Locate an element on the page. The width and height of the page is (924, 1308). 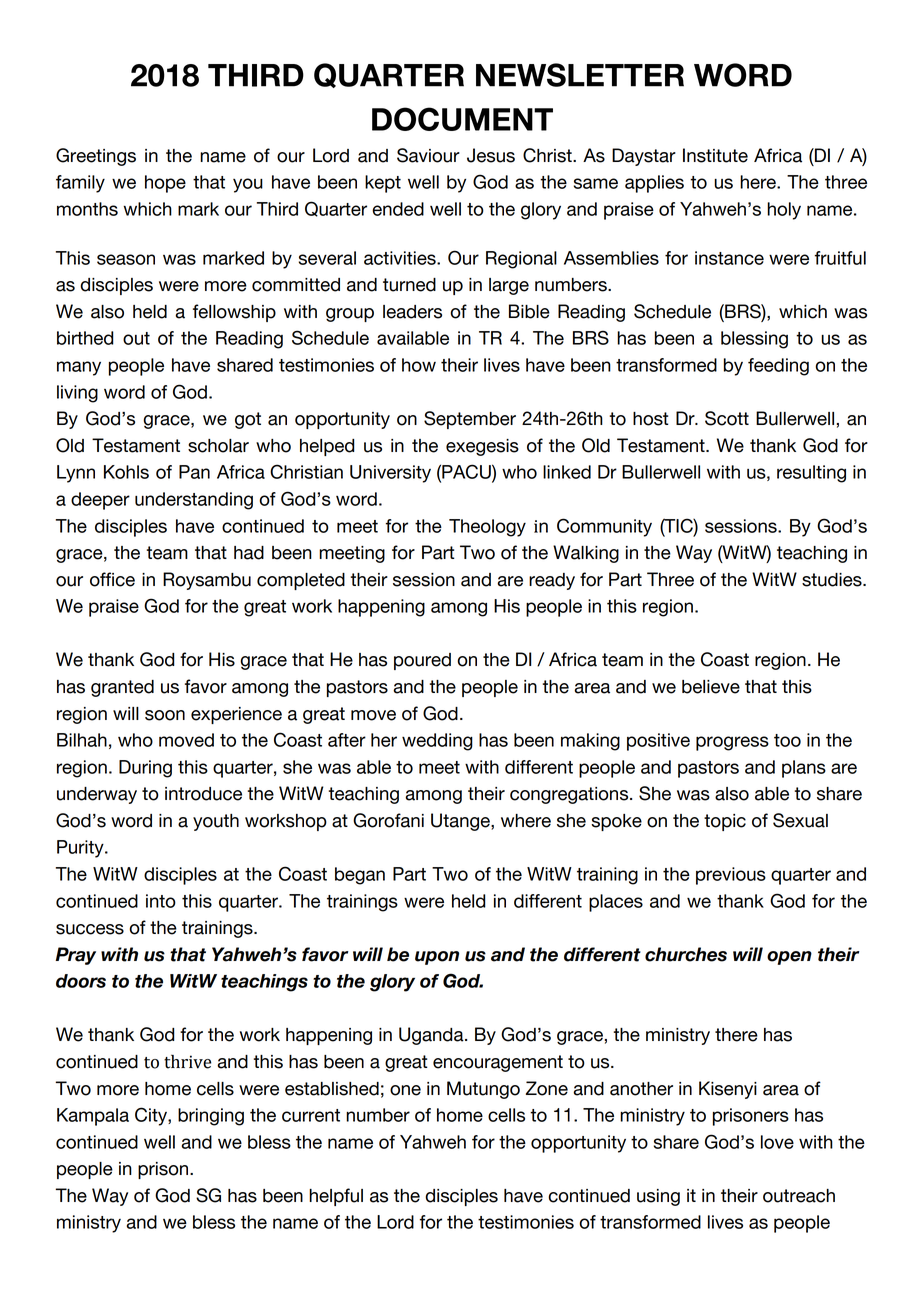
Scott is located at coordinates (727, 418).
